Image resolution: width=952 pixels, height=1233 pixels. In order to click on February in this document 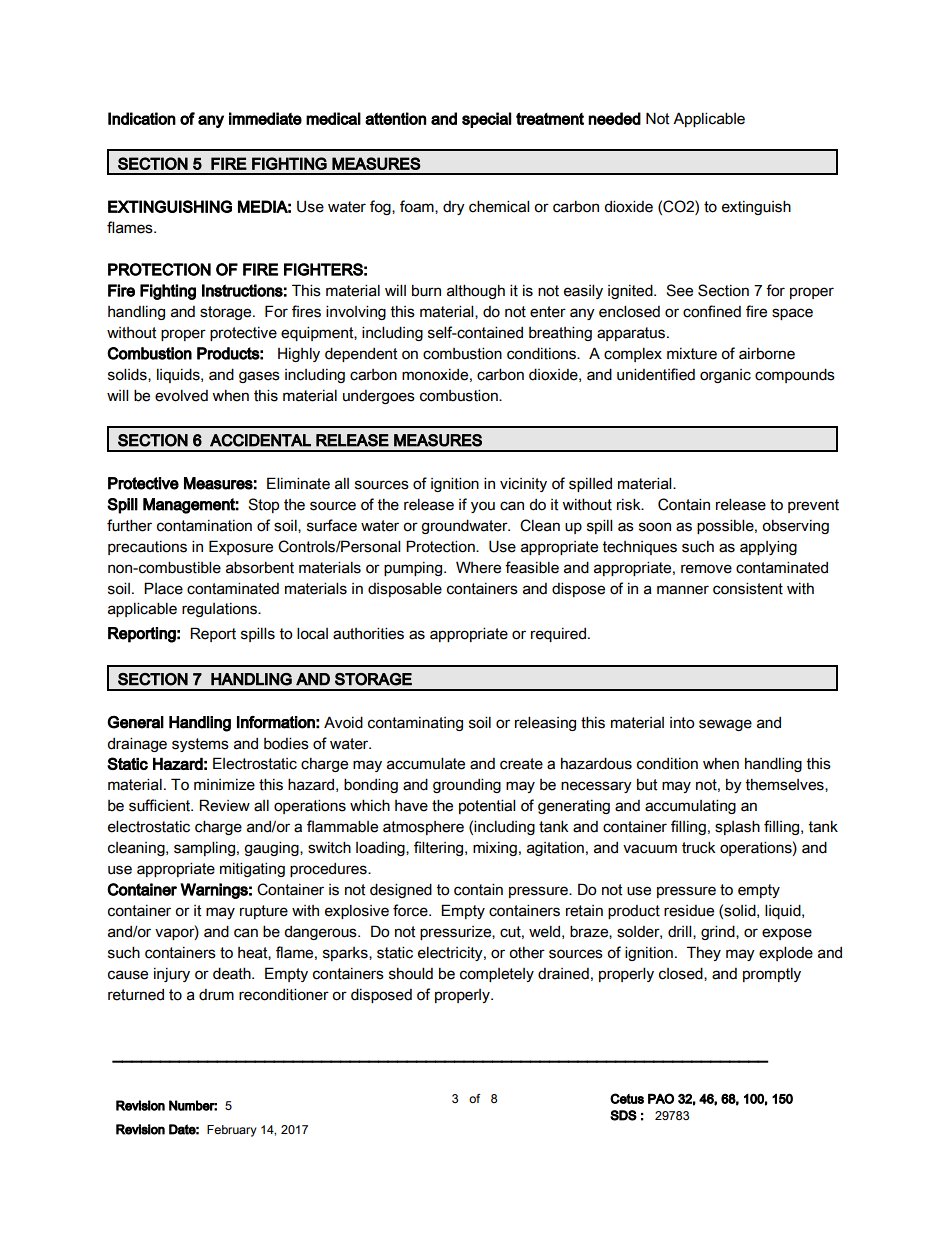, I will do `click(232, 1131)`.
